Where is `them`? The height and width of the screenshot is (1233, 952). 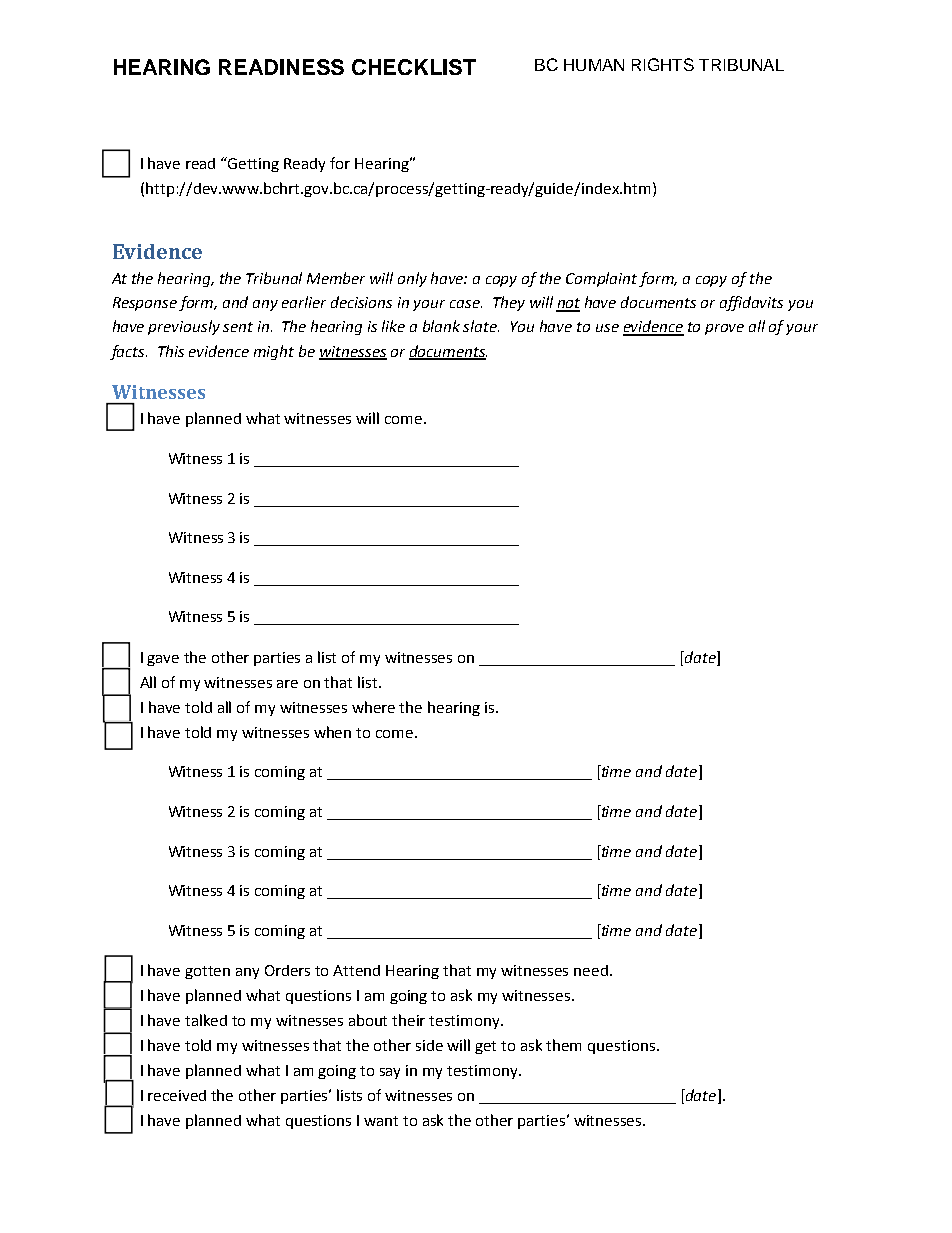 them is located at coordinates (563, 1045).
